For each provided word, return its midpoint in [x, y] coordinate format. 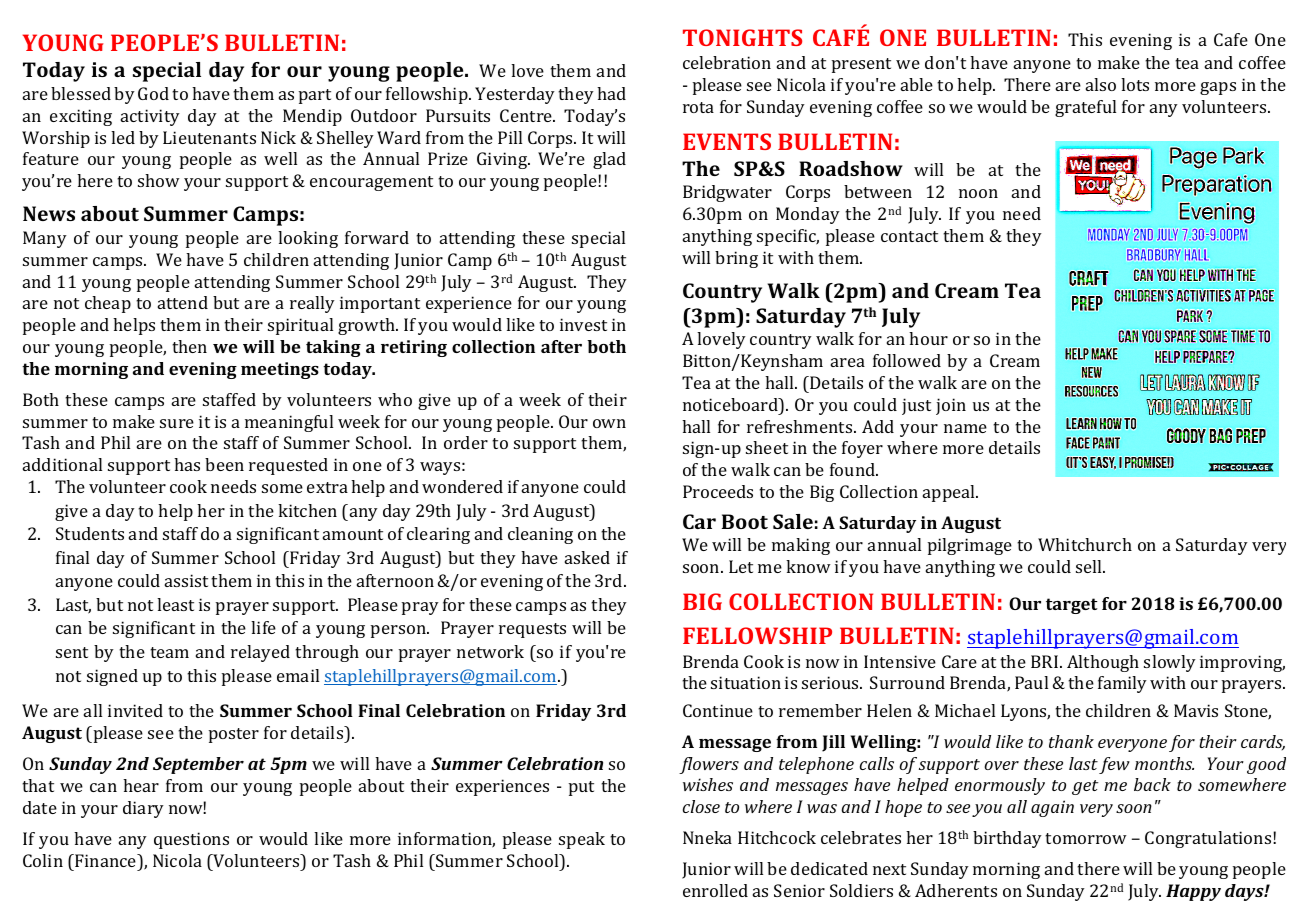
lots [1135, 84]
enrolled [715, 890]
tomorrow [1086, 838]
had [611, 93]
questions [191, 840]
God [153, 93]
